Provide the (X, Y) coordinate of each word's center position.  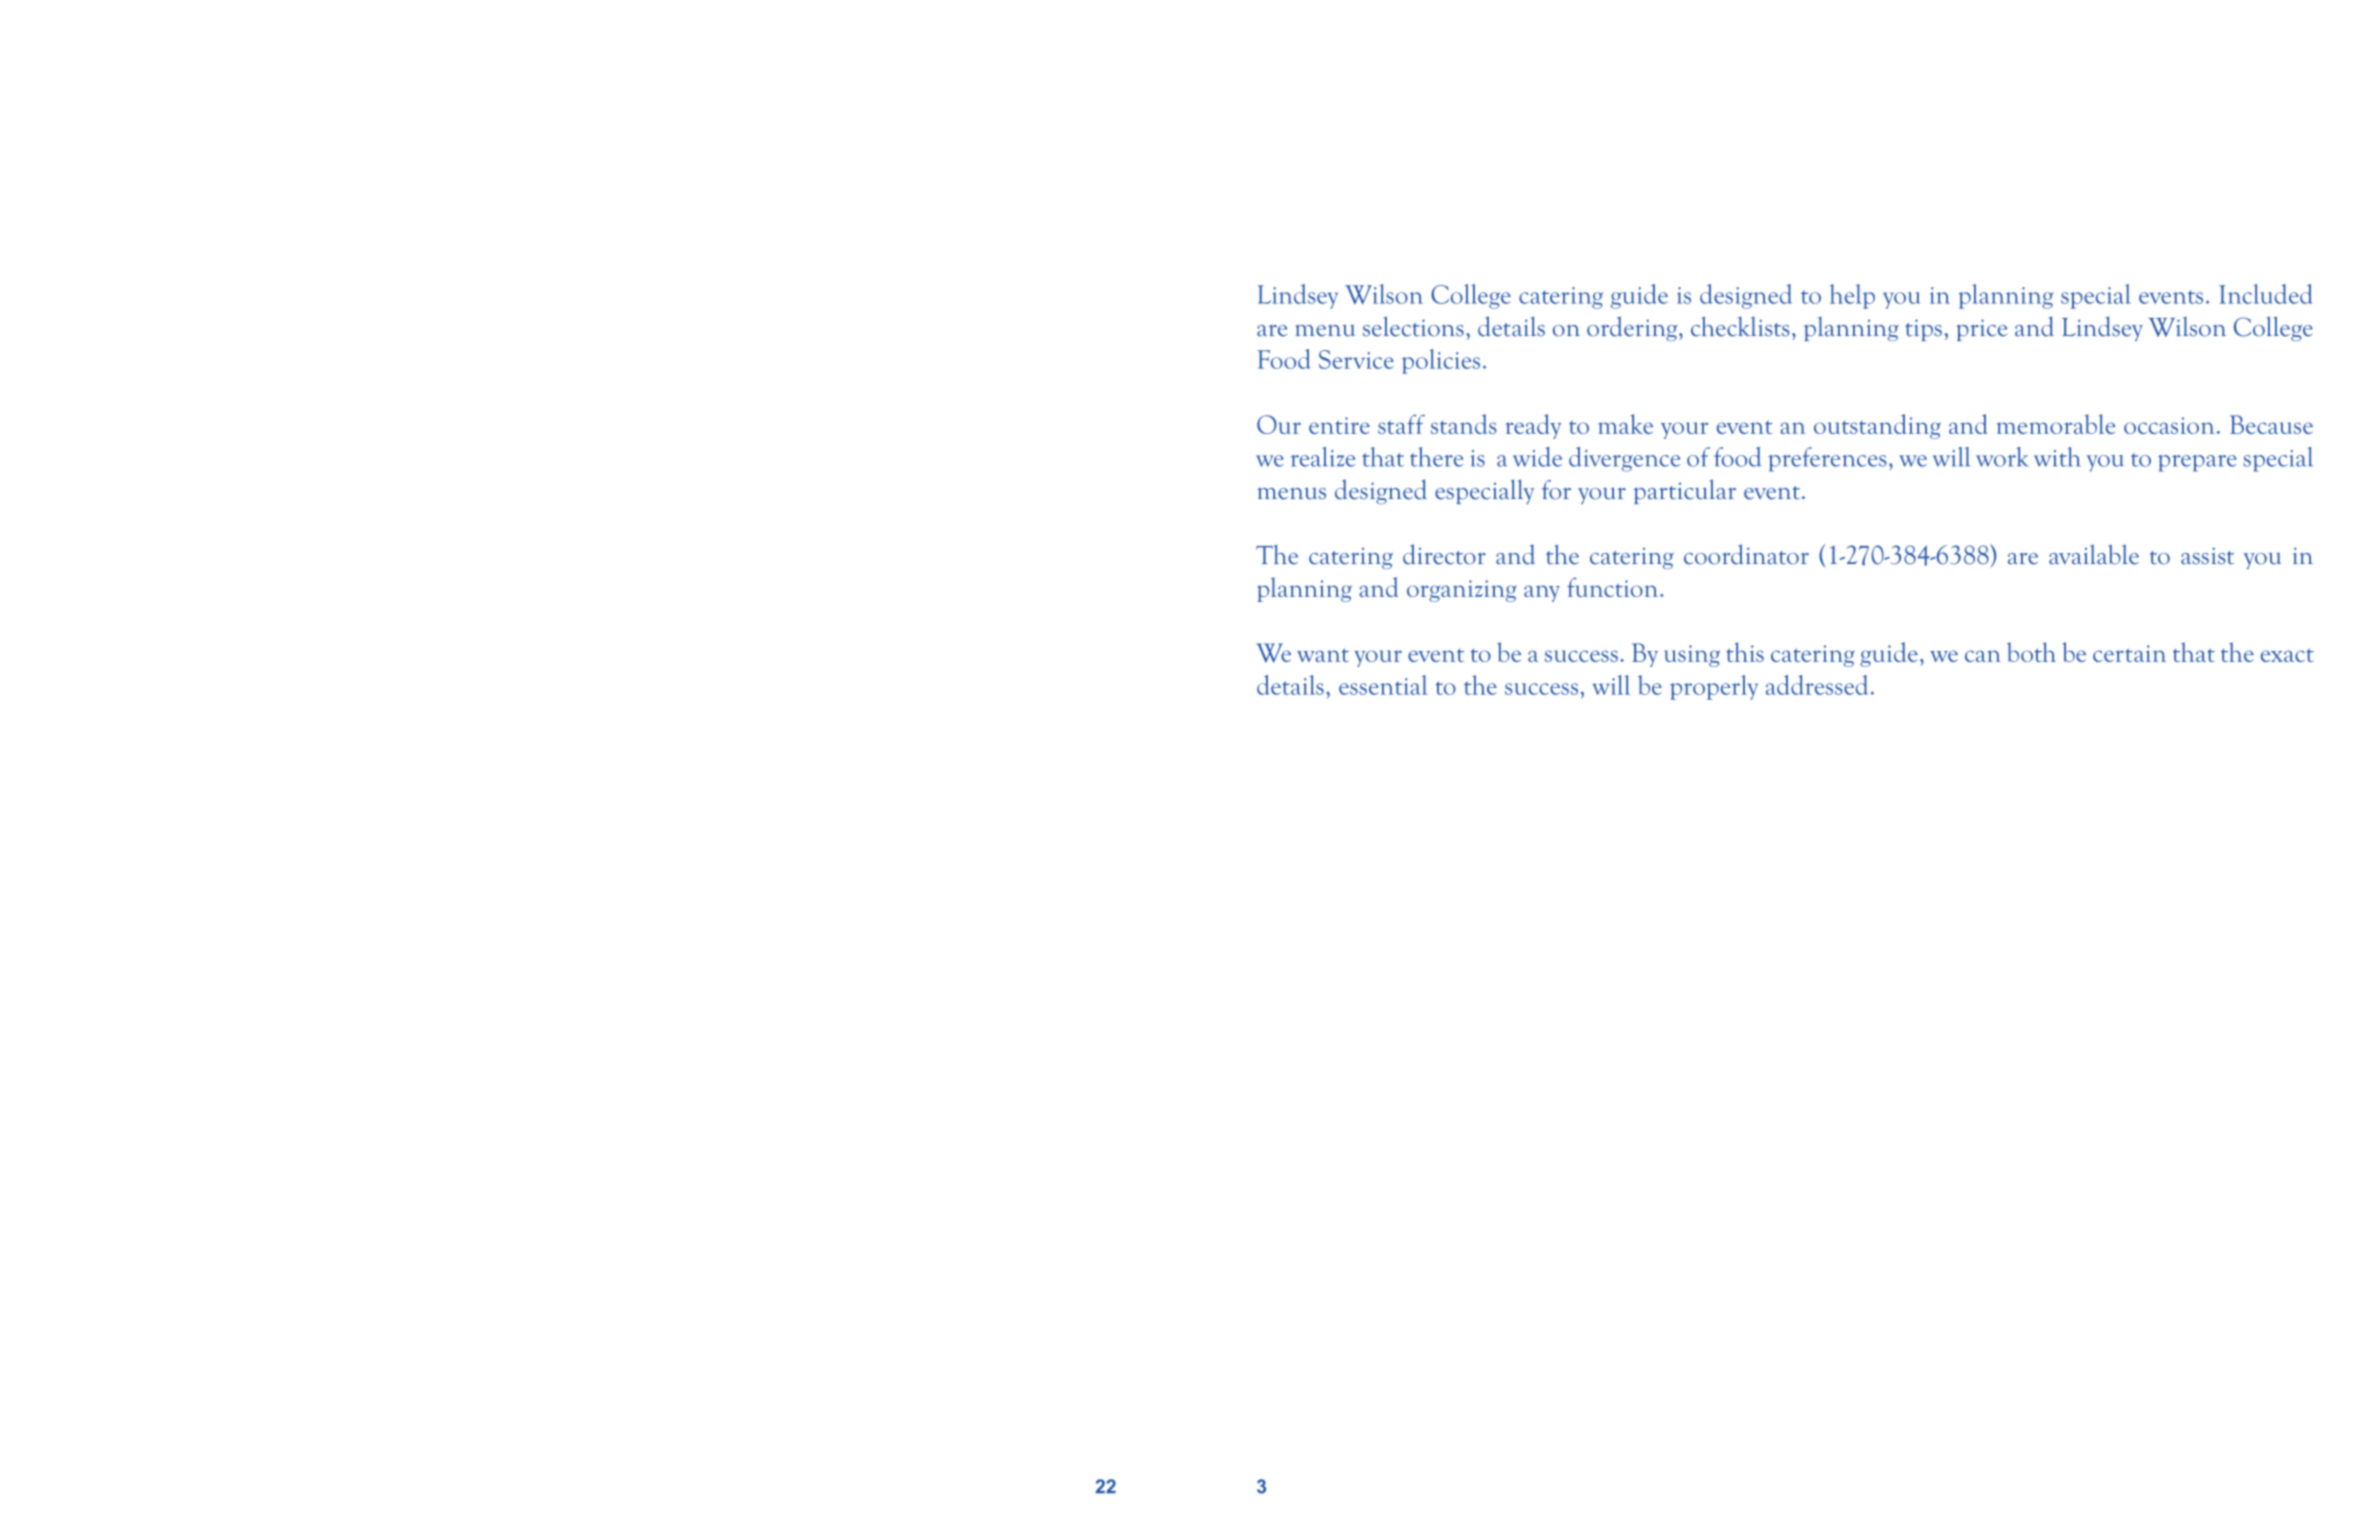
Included (2265, 294)
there (1436, 457)
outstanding (1877, 426)
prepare (2197, 463)
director (1444, 554)
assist (2207, 556)
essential (1383, 685)
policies (1441, 361)
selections (1413, 326)
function (1614, 587)
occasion (2169, 425)
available (2094, 554)
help (1852, 296)
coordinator (1746, 554)
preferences (1827, 459)
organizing (1462, 591)
